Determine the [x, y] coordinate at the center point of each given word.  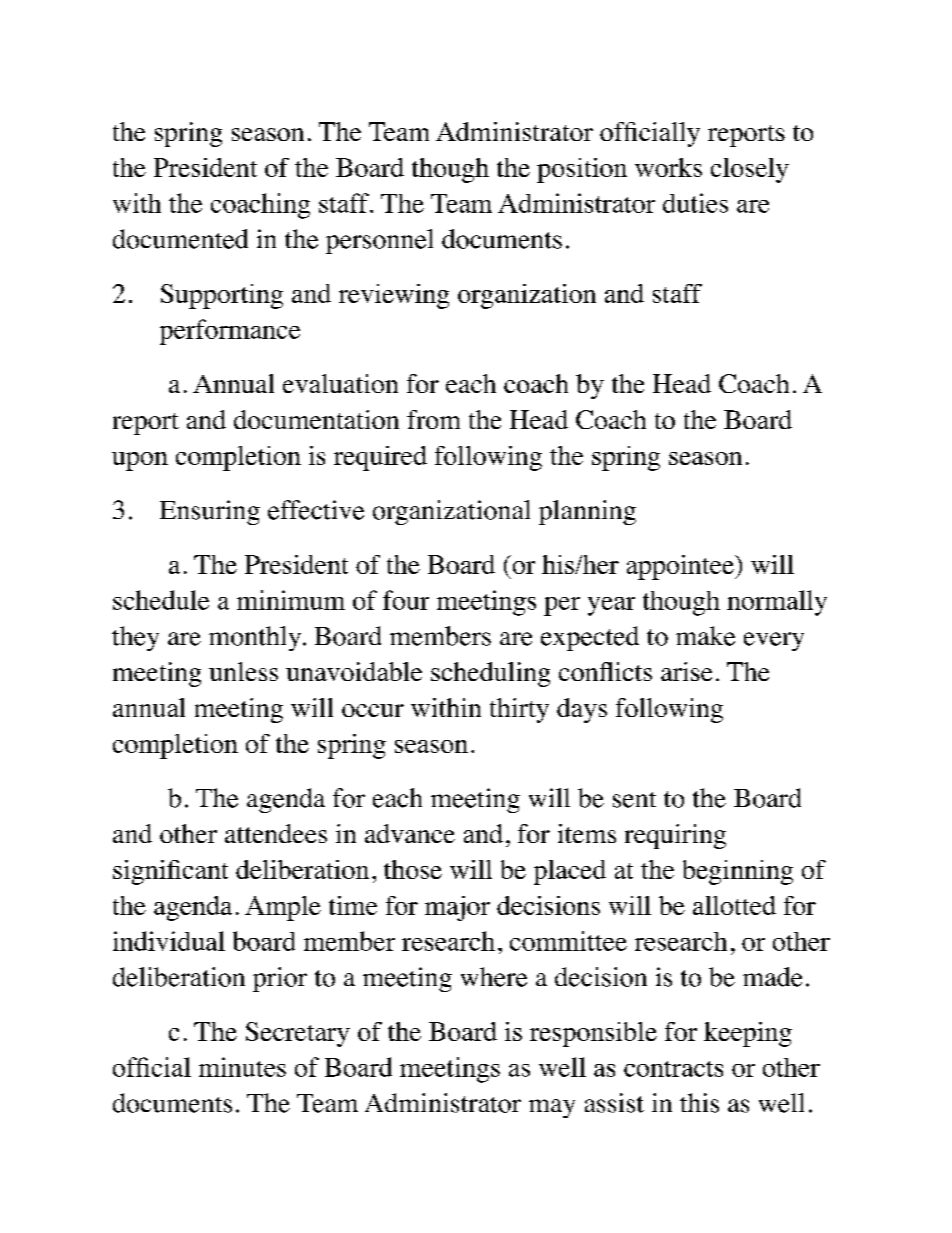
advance [410, 833]
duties [695, 203]
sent [634, 800]
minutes [242, 1067]
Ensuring [210, 512]
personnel [379, 241]
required [380, 458]
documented [180, 239]
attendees [276, 833]
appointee [681, 567]
